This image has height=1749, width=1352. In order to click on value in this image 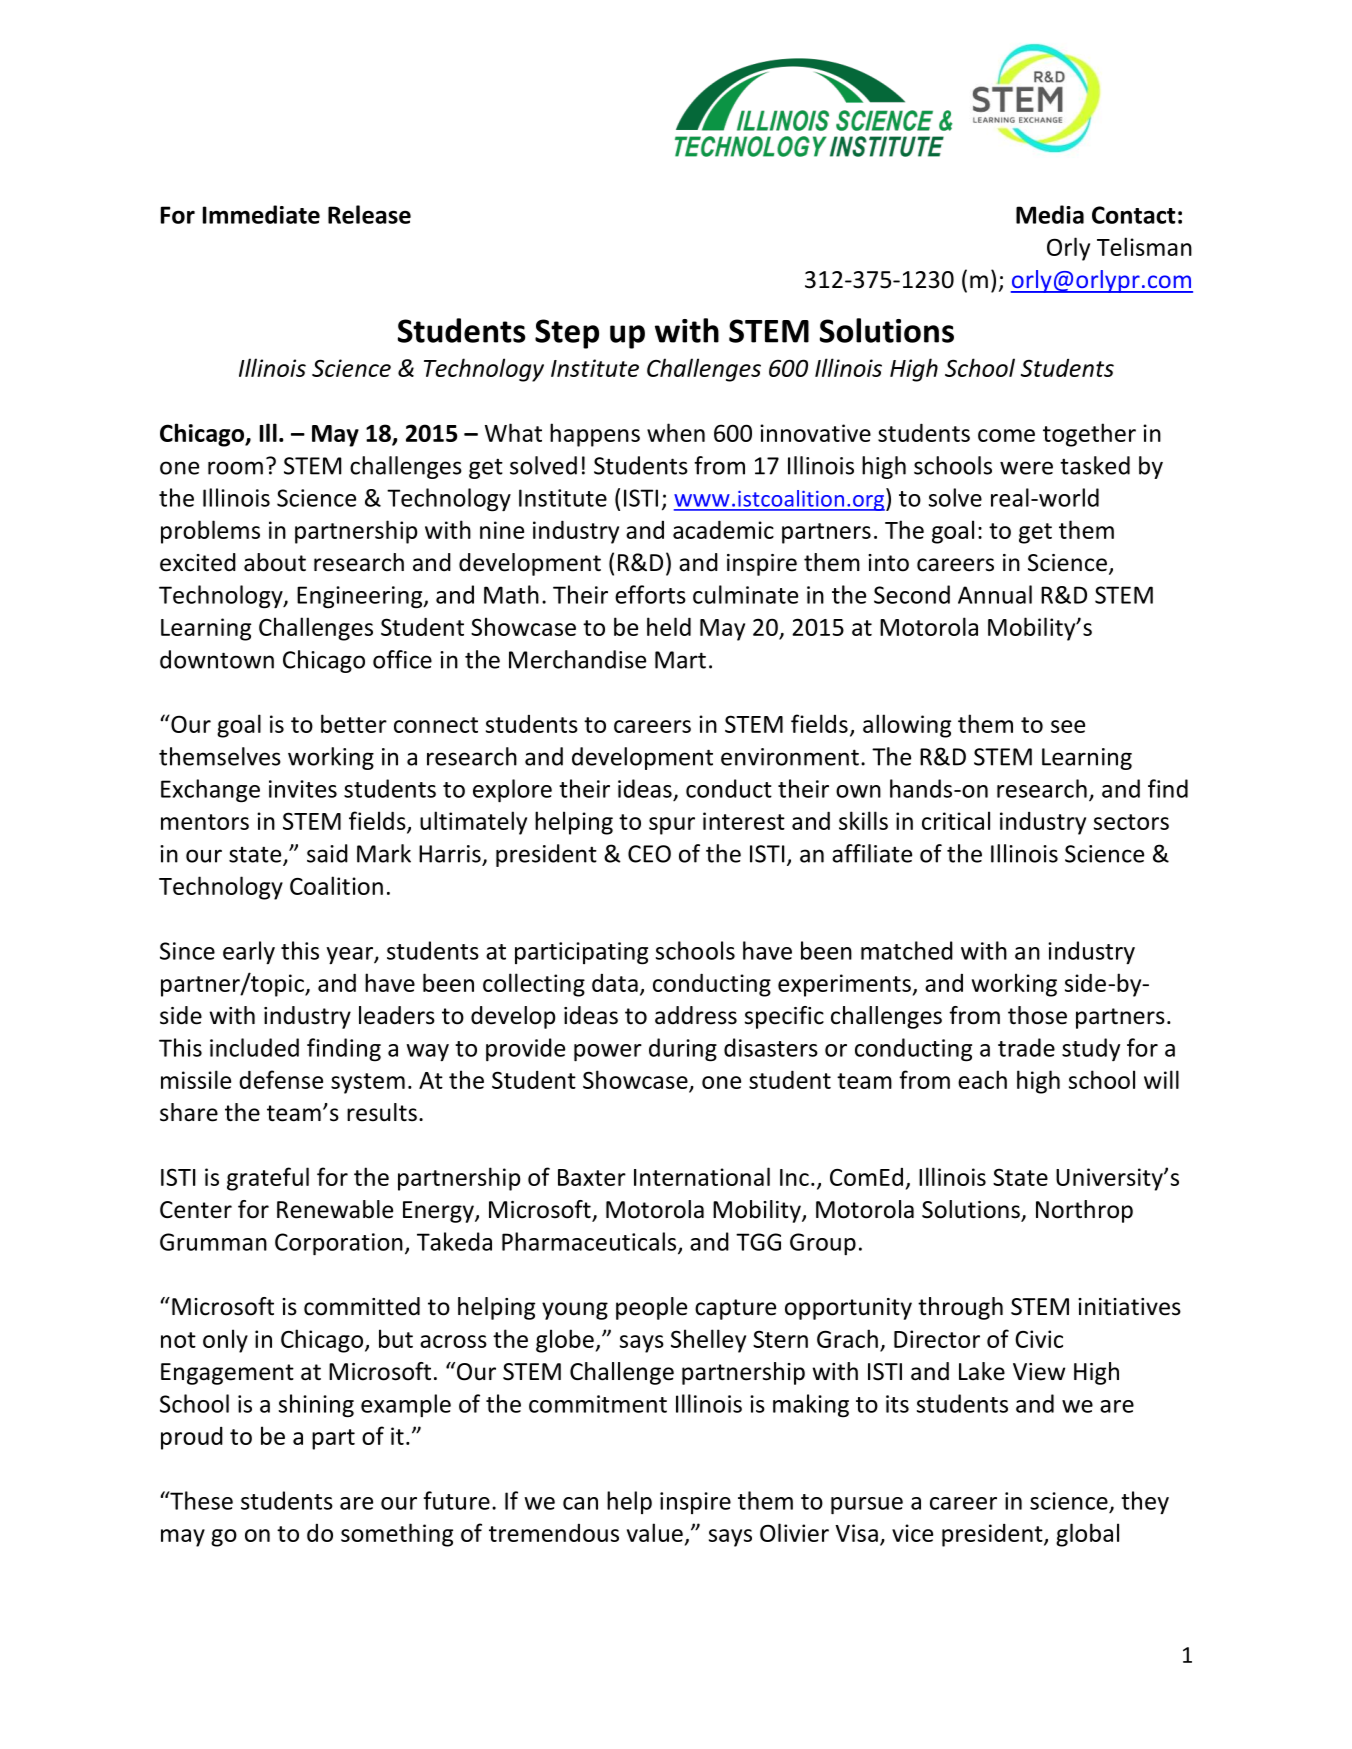, I will do `click(655, 1532)`.
